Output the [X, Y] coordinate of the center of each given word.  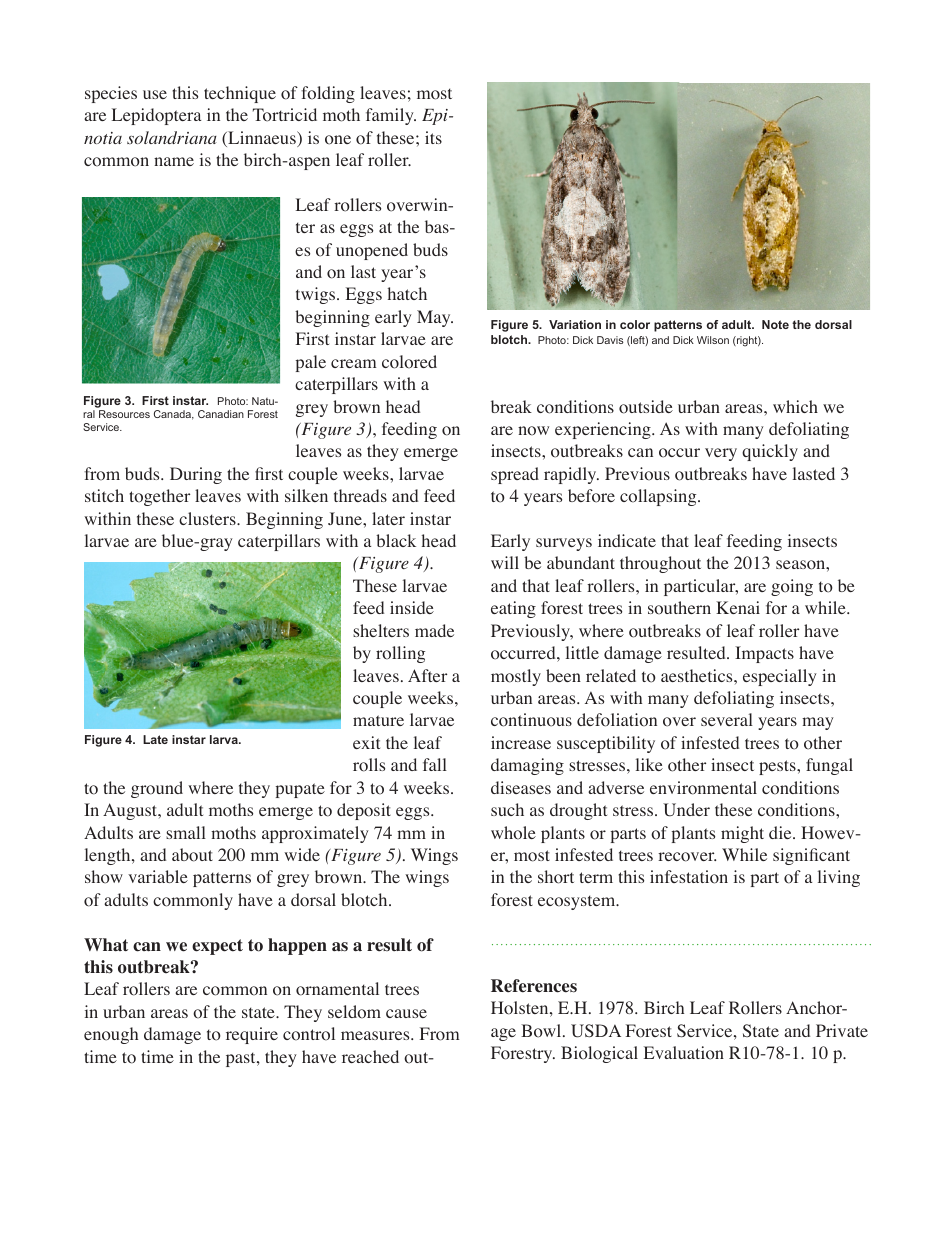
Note [775, 324]
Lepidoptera [156, 116]
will [505, 562]
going [792, 587]
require [252, 1035]
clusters [208, 518]
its [433, 137]
